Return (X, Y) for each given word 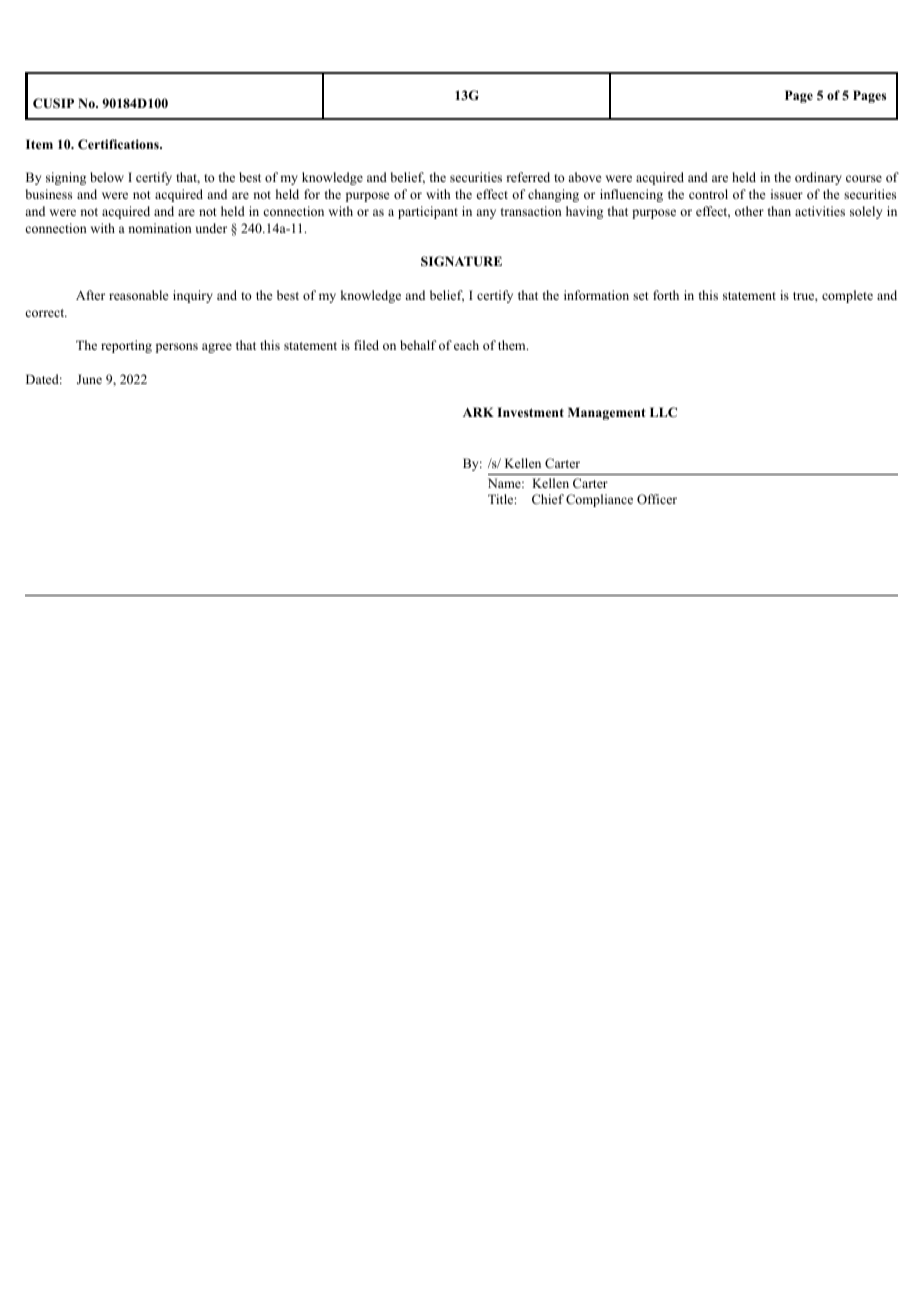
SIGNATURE (461, 261)
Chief (548, 499)
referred (528, 177)
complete (847, 296)
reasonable (139, 295)
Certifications (119, 144)
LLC (663, 412)
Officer (657, 499)
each (466, 345)
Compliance (599, 500)
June (89, 379)
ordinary (818, 178)
